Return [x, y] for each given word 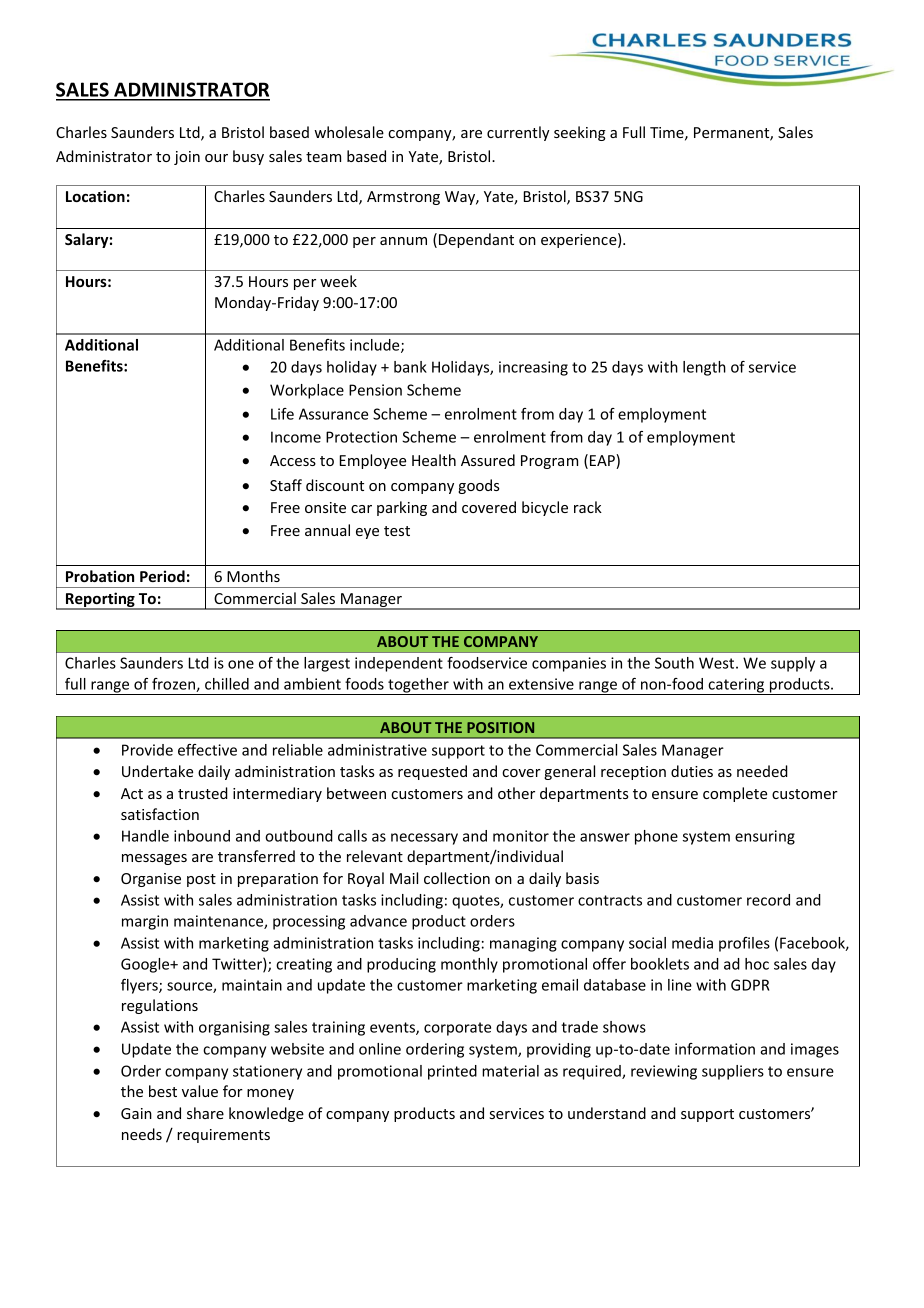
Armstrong [403, 198]
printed [452, 1072]
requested [432, 772]
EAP [603, 461]
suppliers [733, 1072]
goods [479, 486]
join [187, 158]
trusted [203, 793]
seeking [580, 133]
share [205, 1113]
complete [735, 794]
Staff [286, 485]
